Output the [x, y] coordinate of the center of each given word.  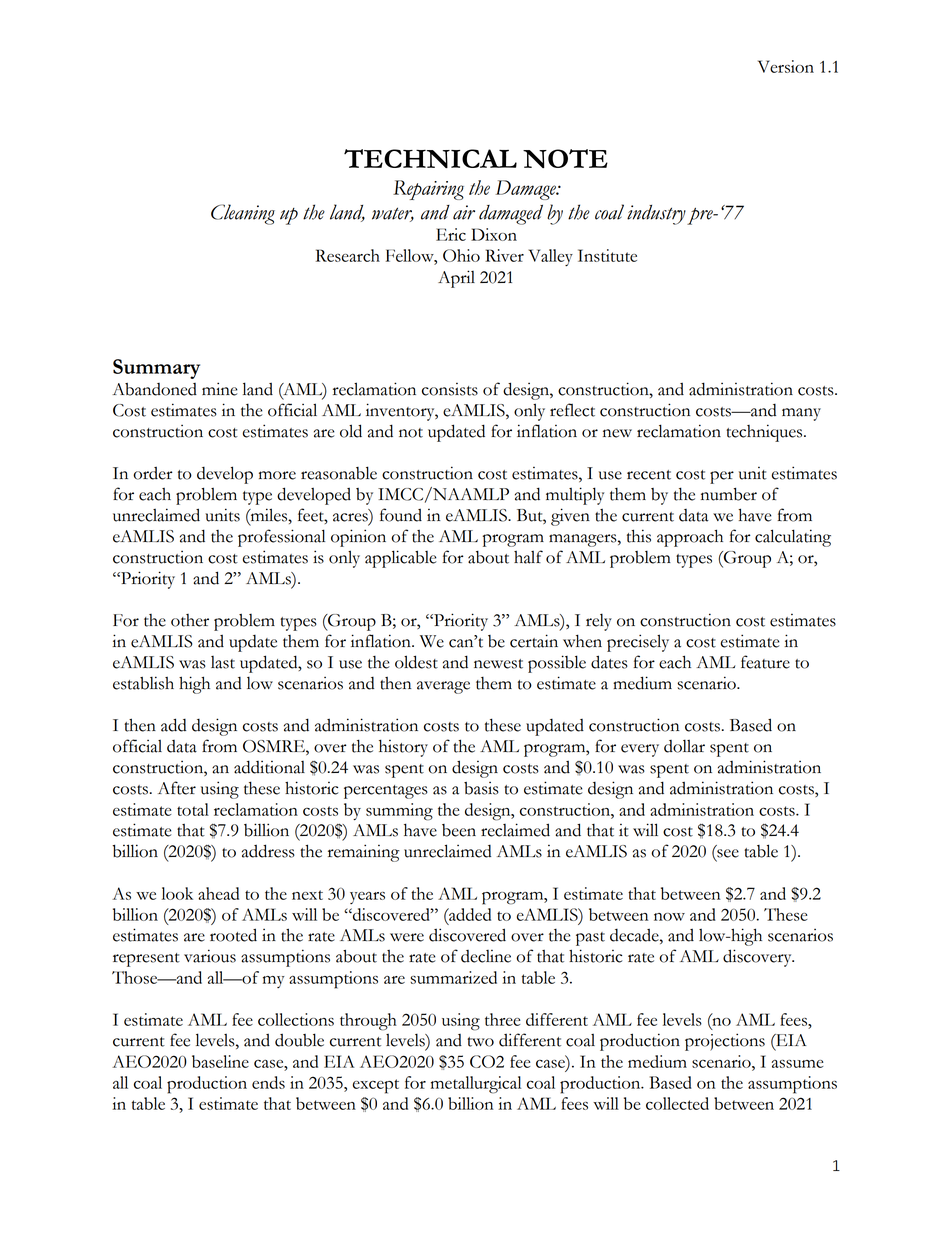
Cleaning [243, 214]
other [190, 620]
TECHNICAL [430, 158]
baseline [220, 1061]
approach [690, 538]
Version [786, 66]
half [528, 557]
